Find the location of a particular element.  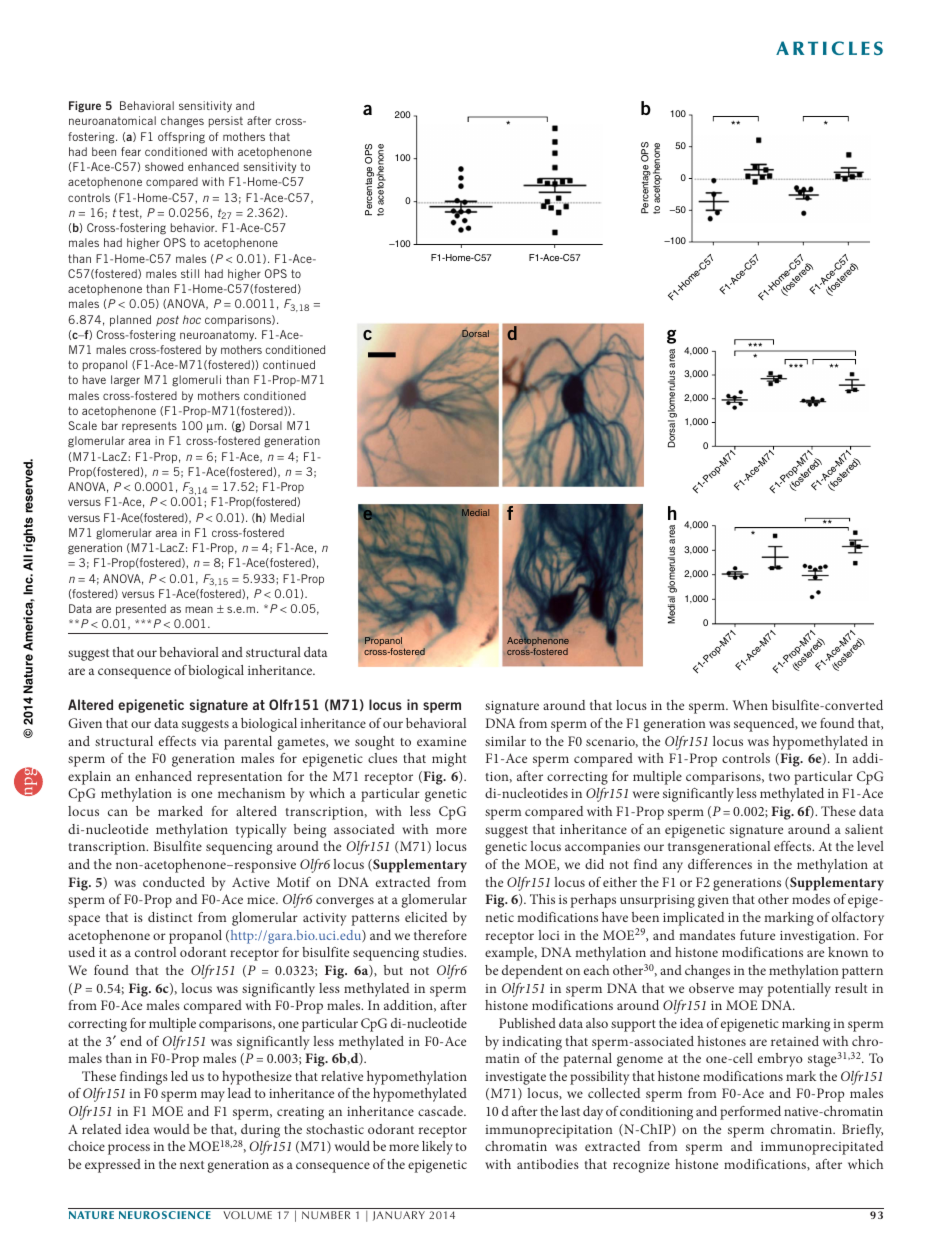

represents is located at coordinates (149, 427).
